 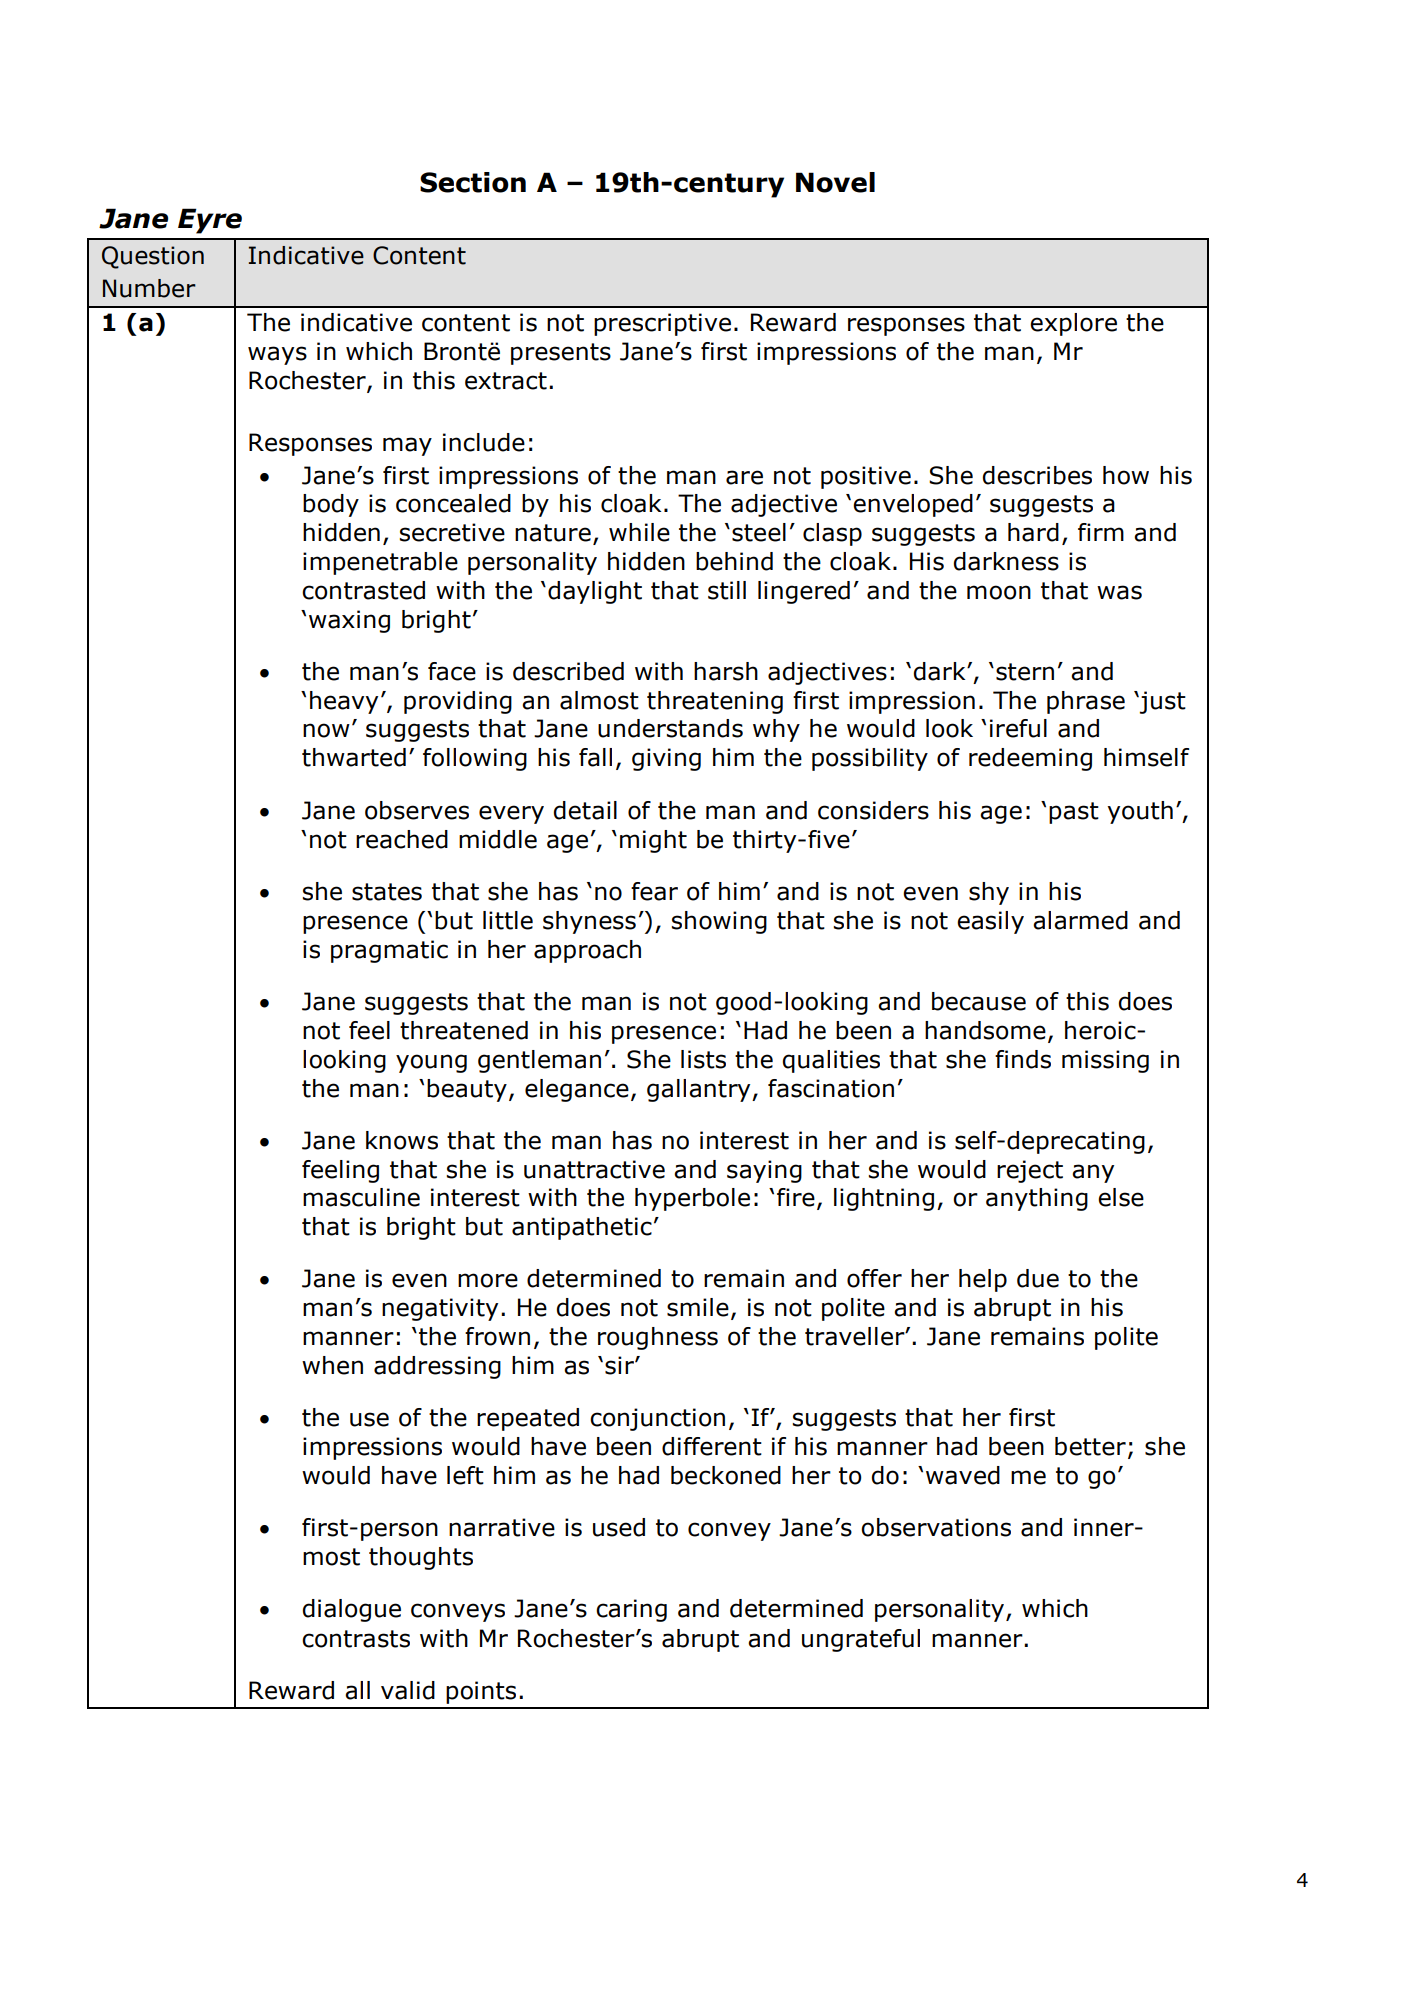 What do you see at coordinates (389, 951) in the image?
I see `pragmatic` at bounding box center [389, 951].
